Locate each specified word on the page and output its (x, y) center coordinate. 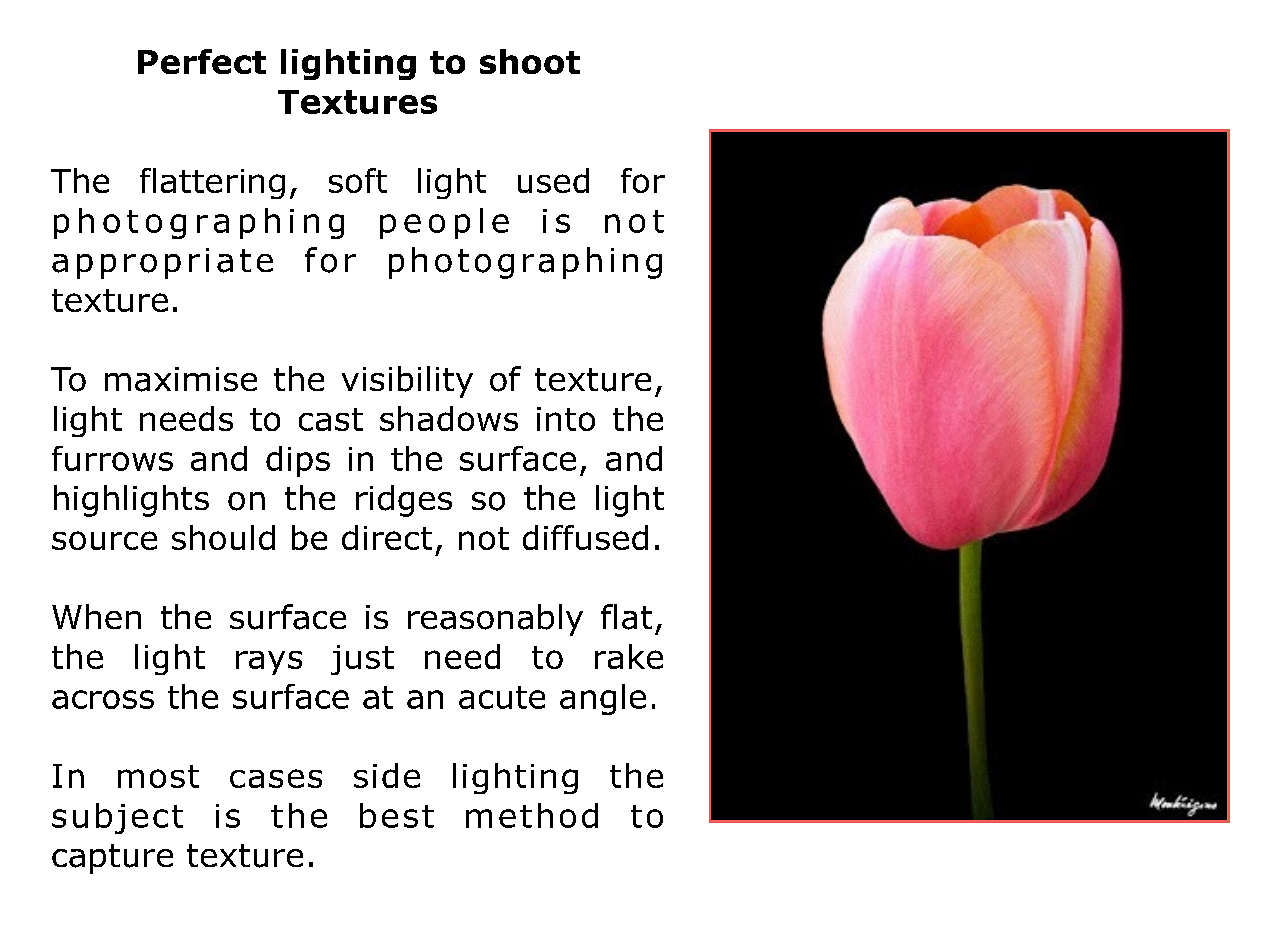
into (566, 419)
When (96, 616)
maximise (181, 379)
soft (358, 180)
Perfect (202, 61)
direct (387, 537)
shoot (530, 61)
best (397, 815)
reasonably (495, 620)
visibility (407, 382)
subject (117, 818)
